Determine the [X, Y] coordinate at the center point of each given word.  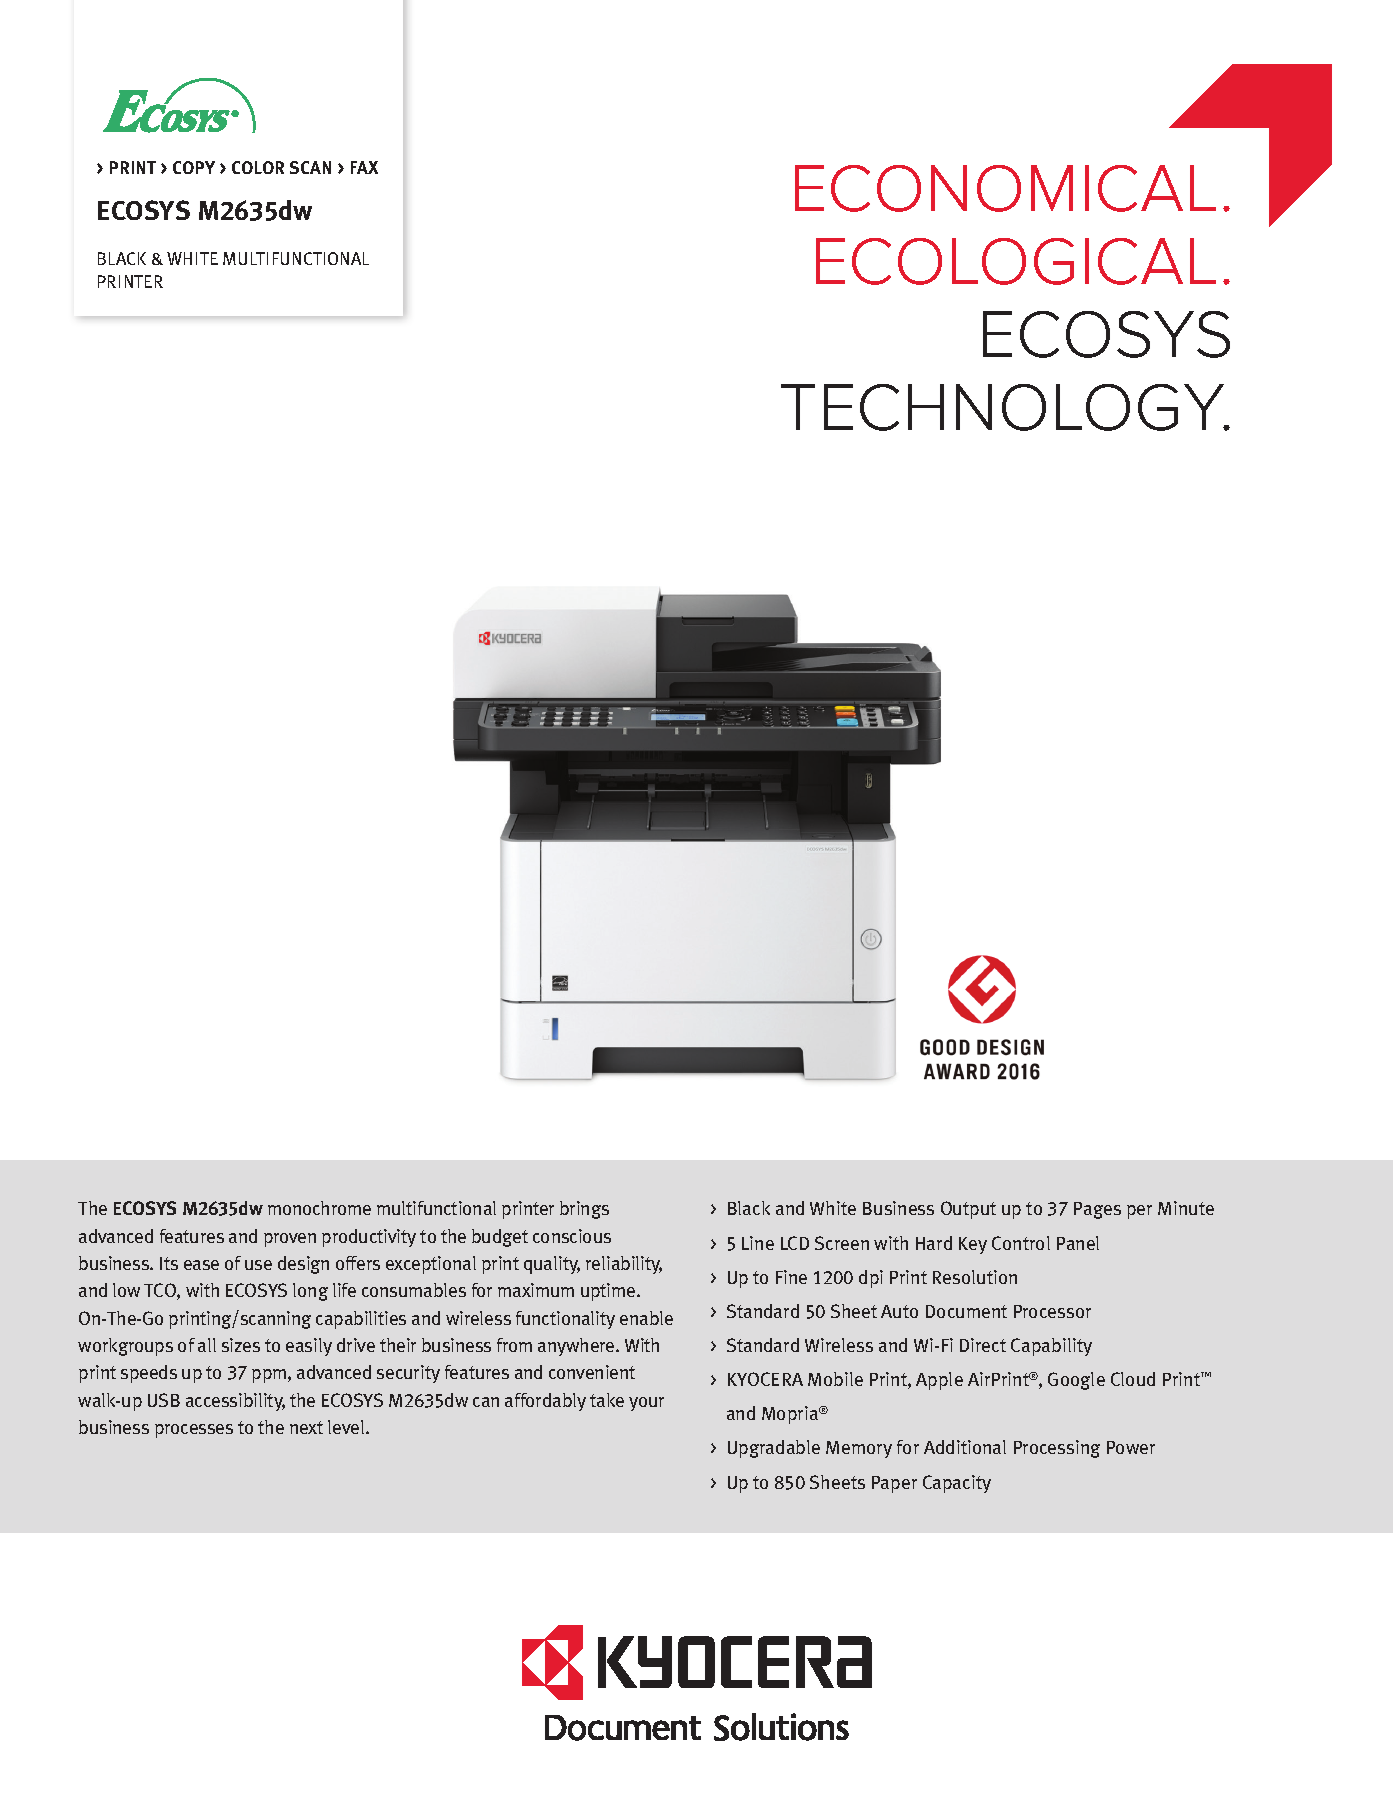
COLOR [258, 167]
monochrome [319, 1208]
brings [584, 1210]
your [646, 1404]
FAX [364, 167]
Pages [1097, 1210]
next [306, 1427]
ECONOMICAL [1005, 188]
